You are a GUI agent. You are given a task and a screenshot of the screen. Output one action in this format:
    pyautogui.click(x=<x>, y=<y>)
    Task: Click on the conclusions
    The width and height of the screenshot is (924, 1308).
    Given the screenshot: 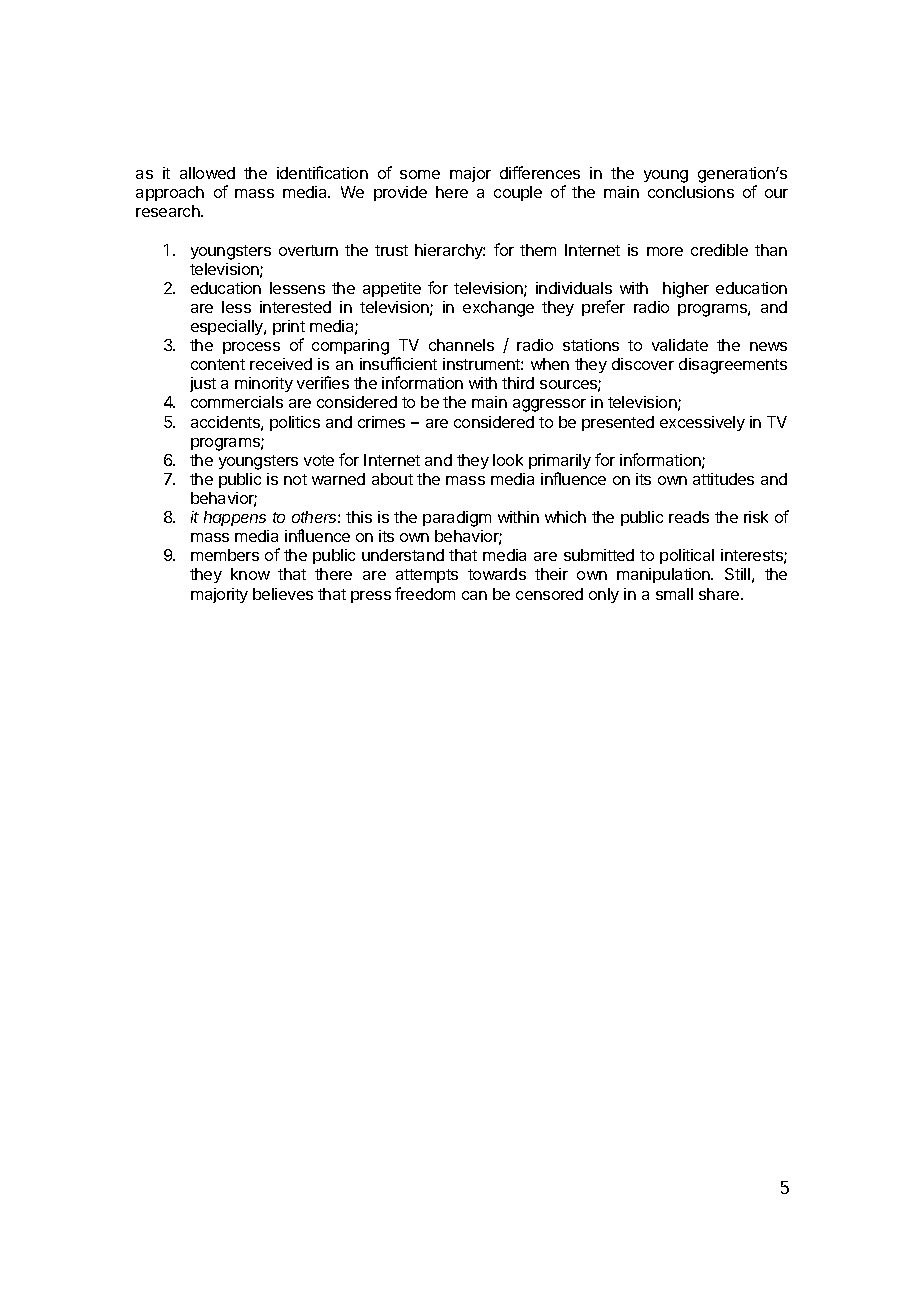 What is the action you would take?
    pyautogui.click(x=691, y=192)
